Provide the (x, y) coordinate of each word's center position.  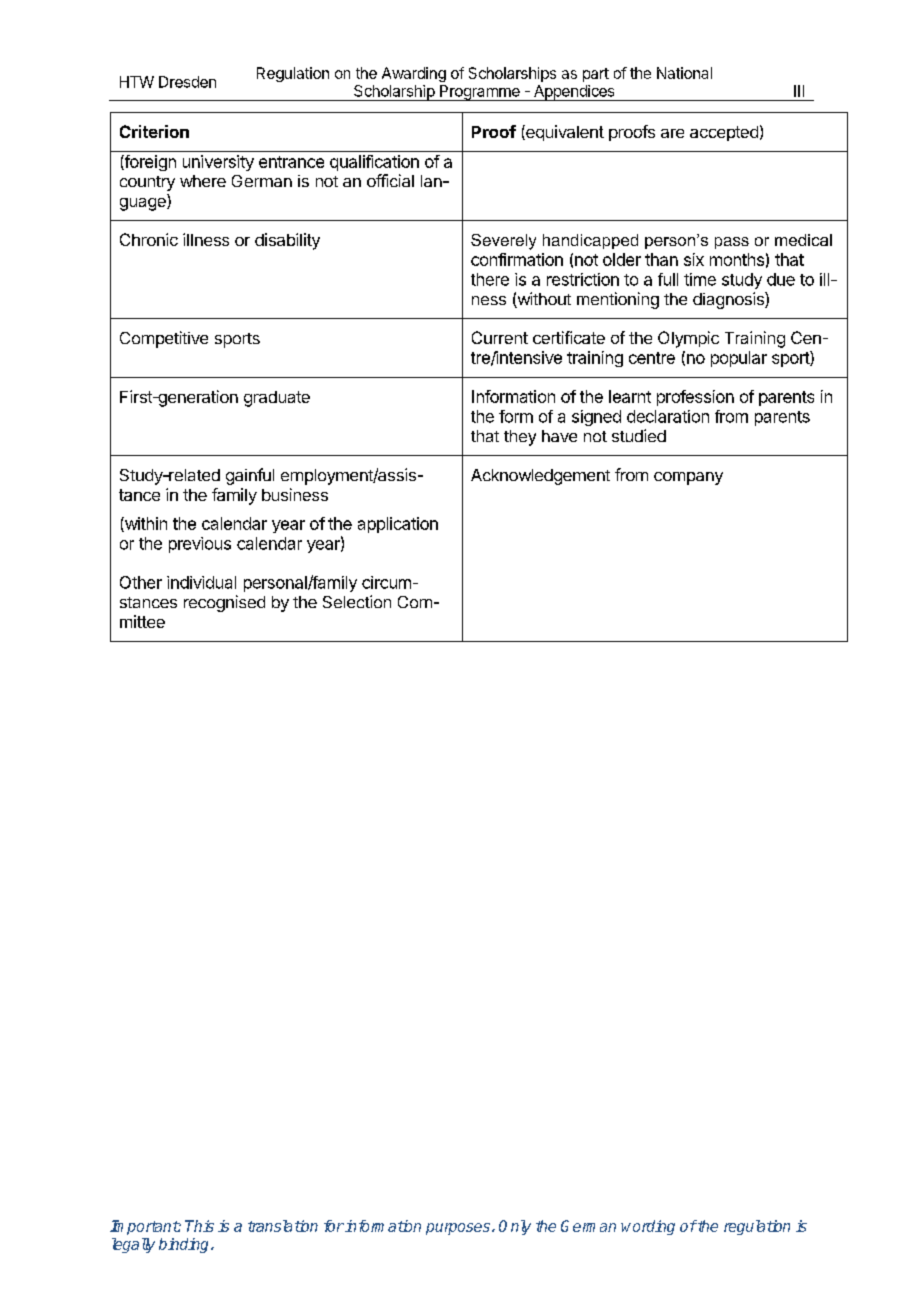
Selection (357, 601)
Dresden (187, 82)
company (688, 478)
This (199, 1226)
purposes (458, 1229)
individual (201, 582)
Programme (480, 93)
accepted (724, 133)
